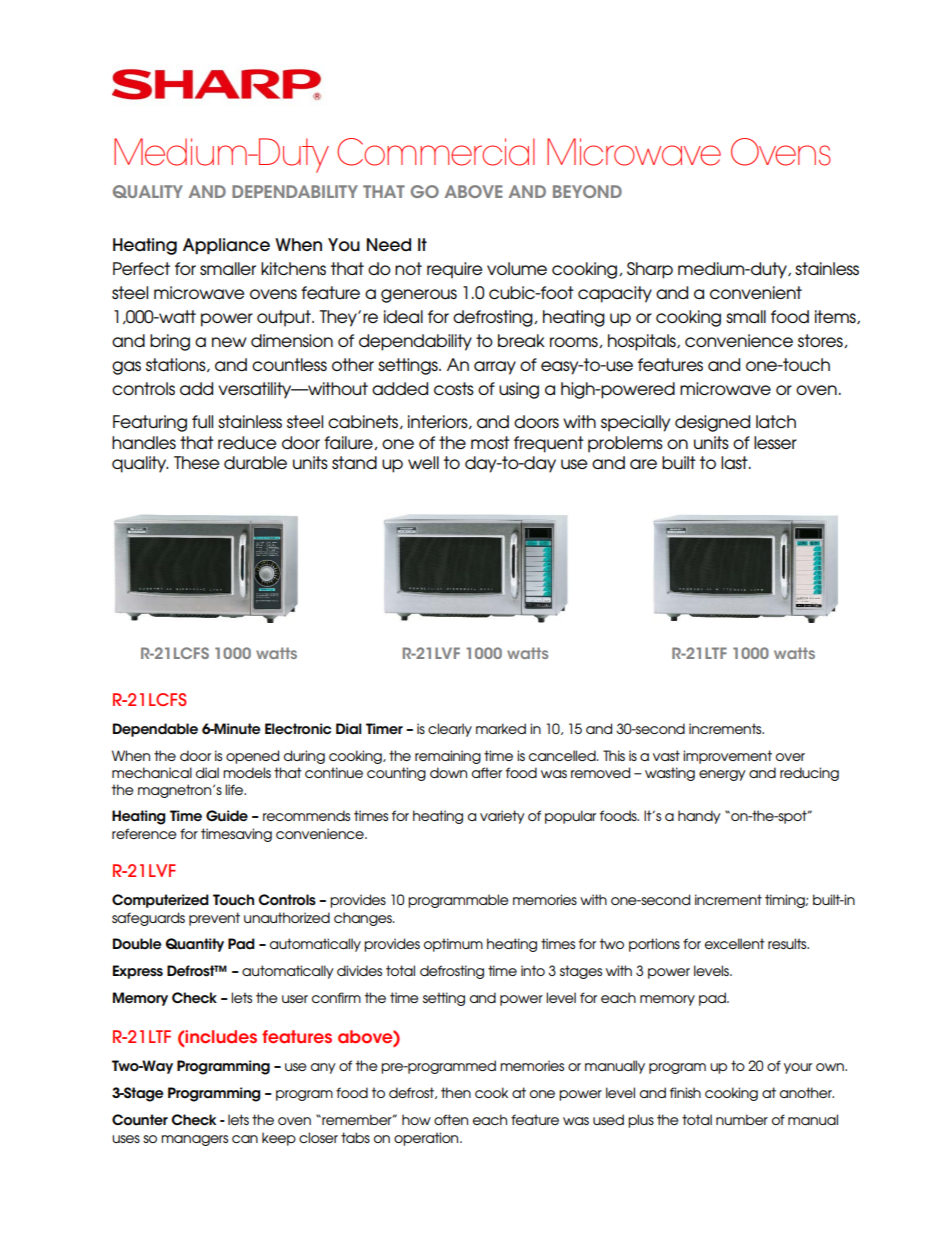 The image size is (952, 1233). I want to click on managers, so click(194, 1140).
